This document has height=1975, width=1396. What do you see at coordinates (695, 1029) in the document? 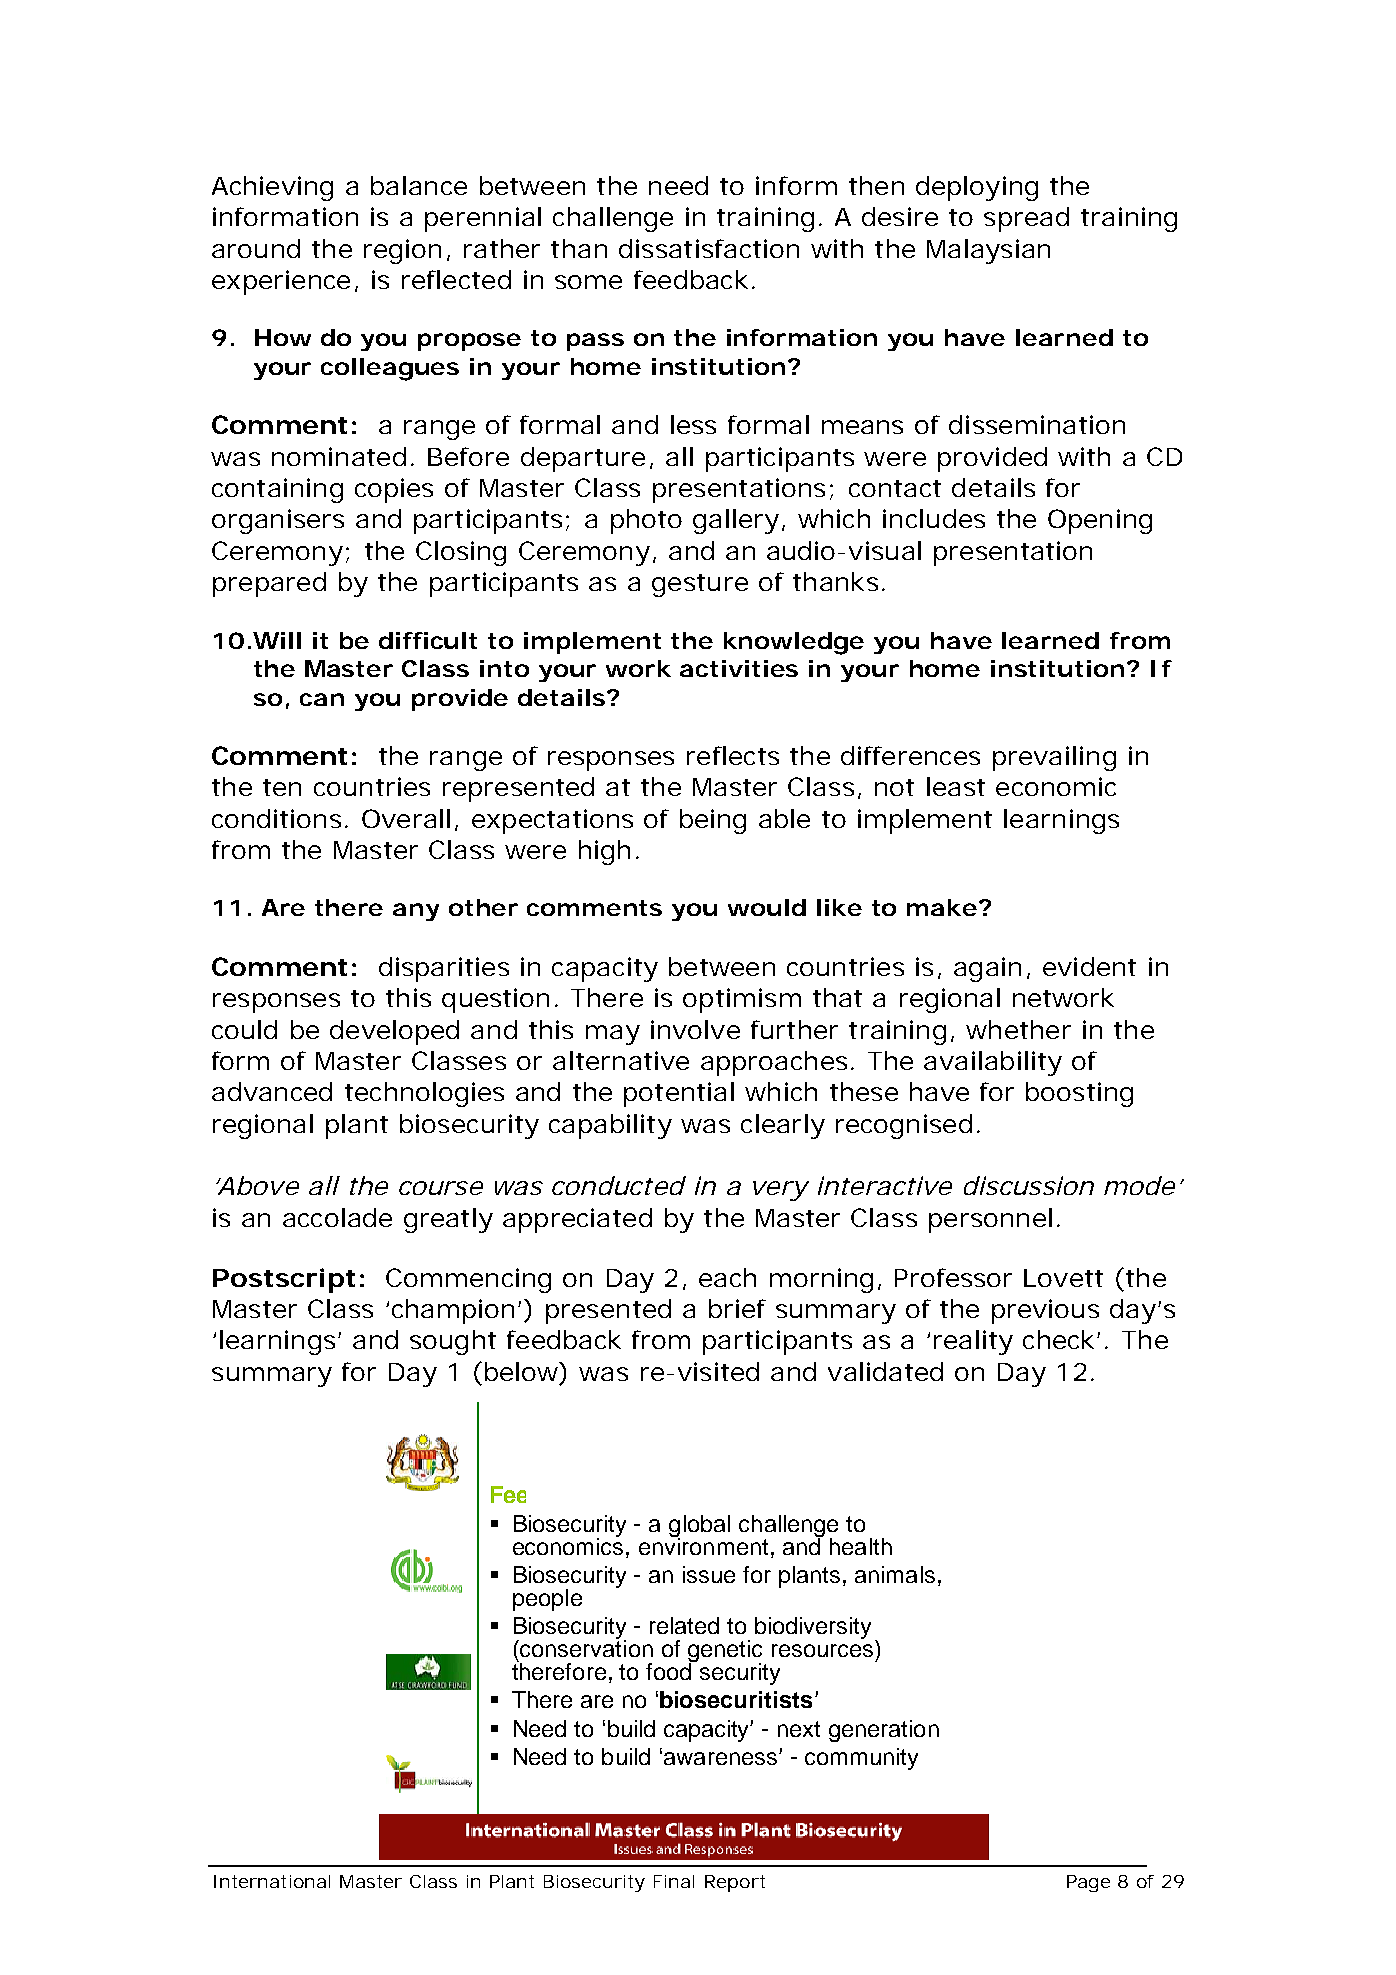
I see `involve` at bounding box center [695, 1029].
